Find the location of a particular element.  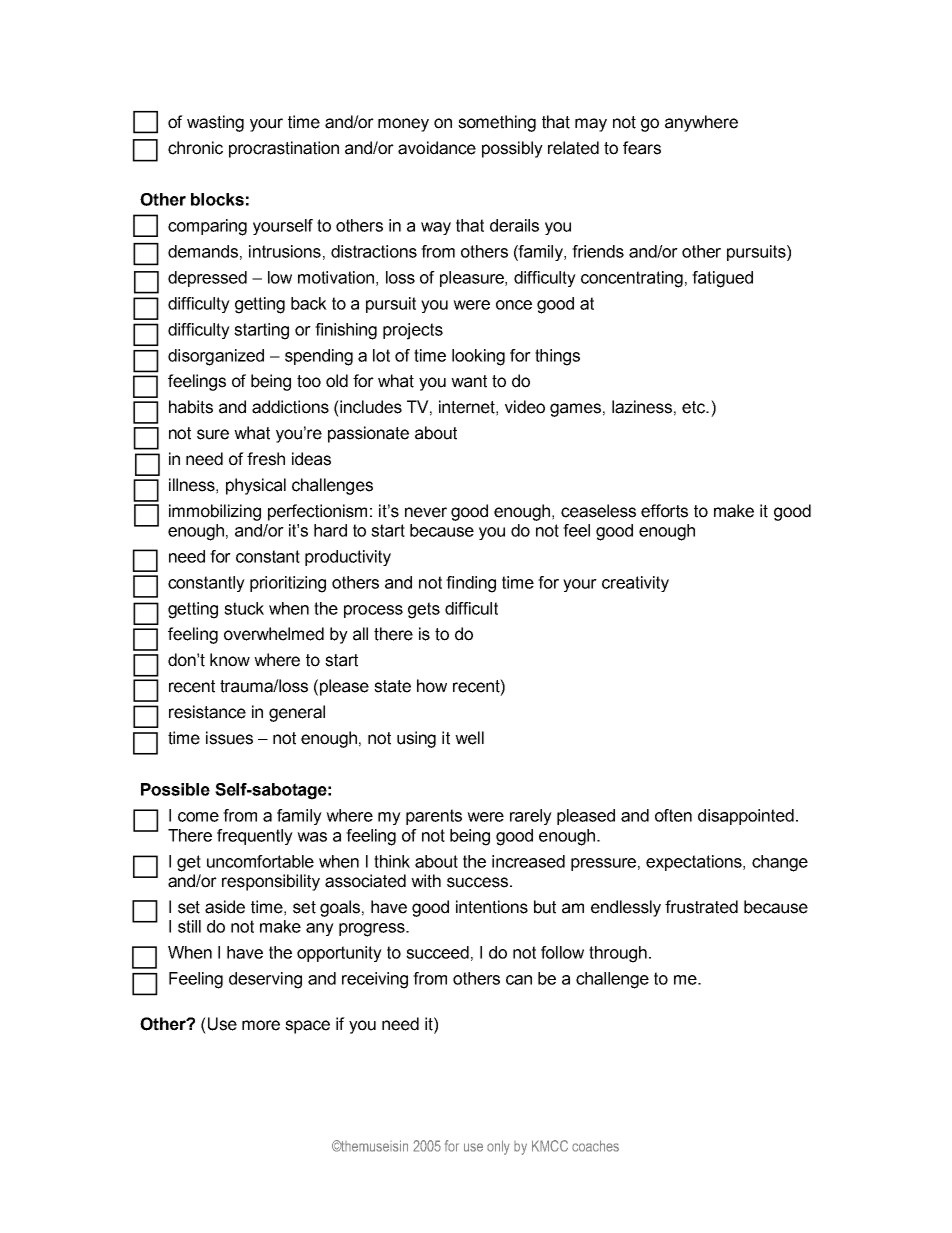

finding is located at coordinates (471, 584).
